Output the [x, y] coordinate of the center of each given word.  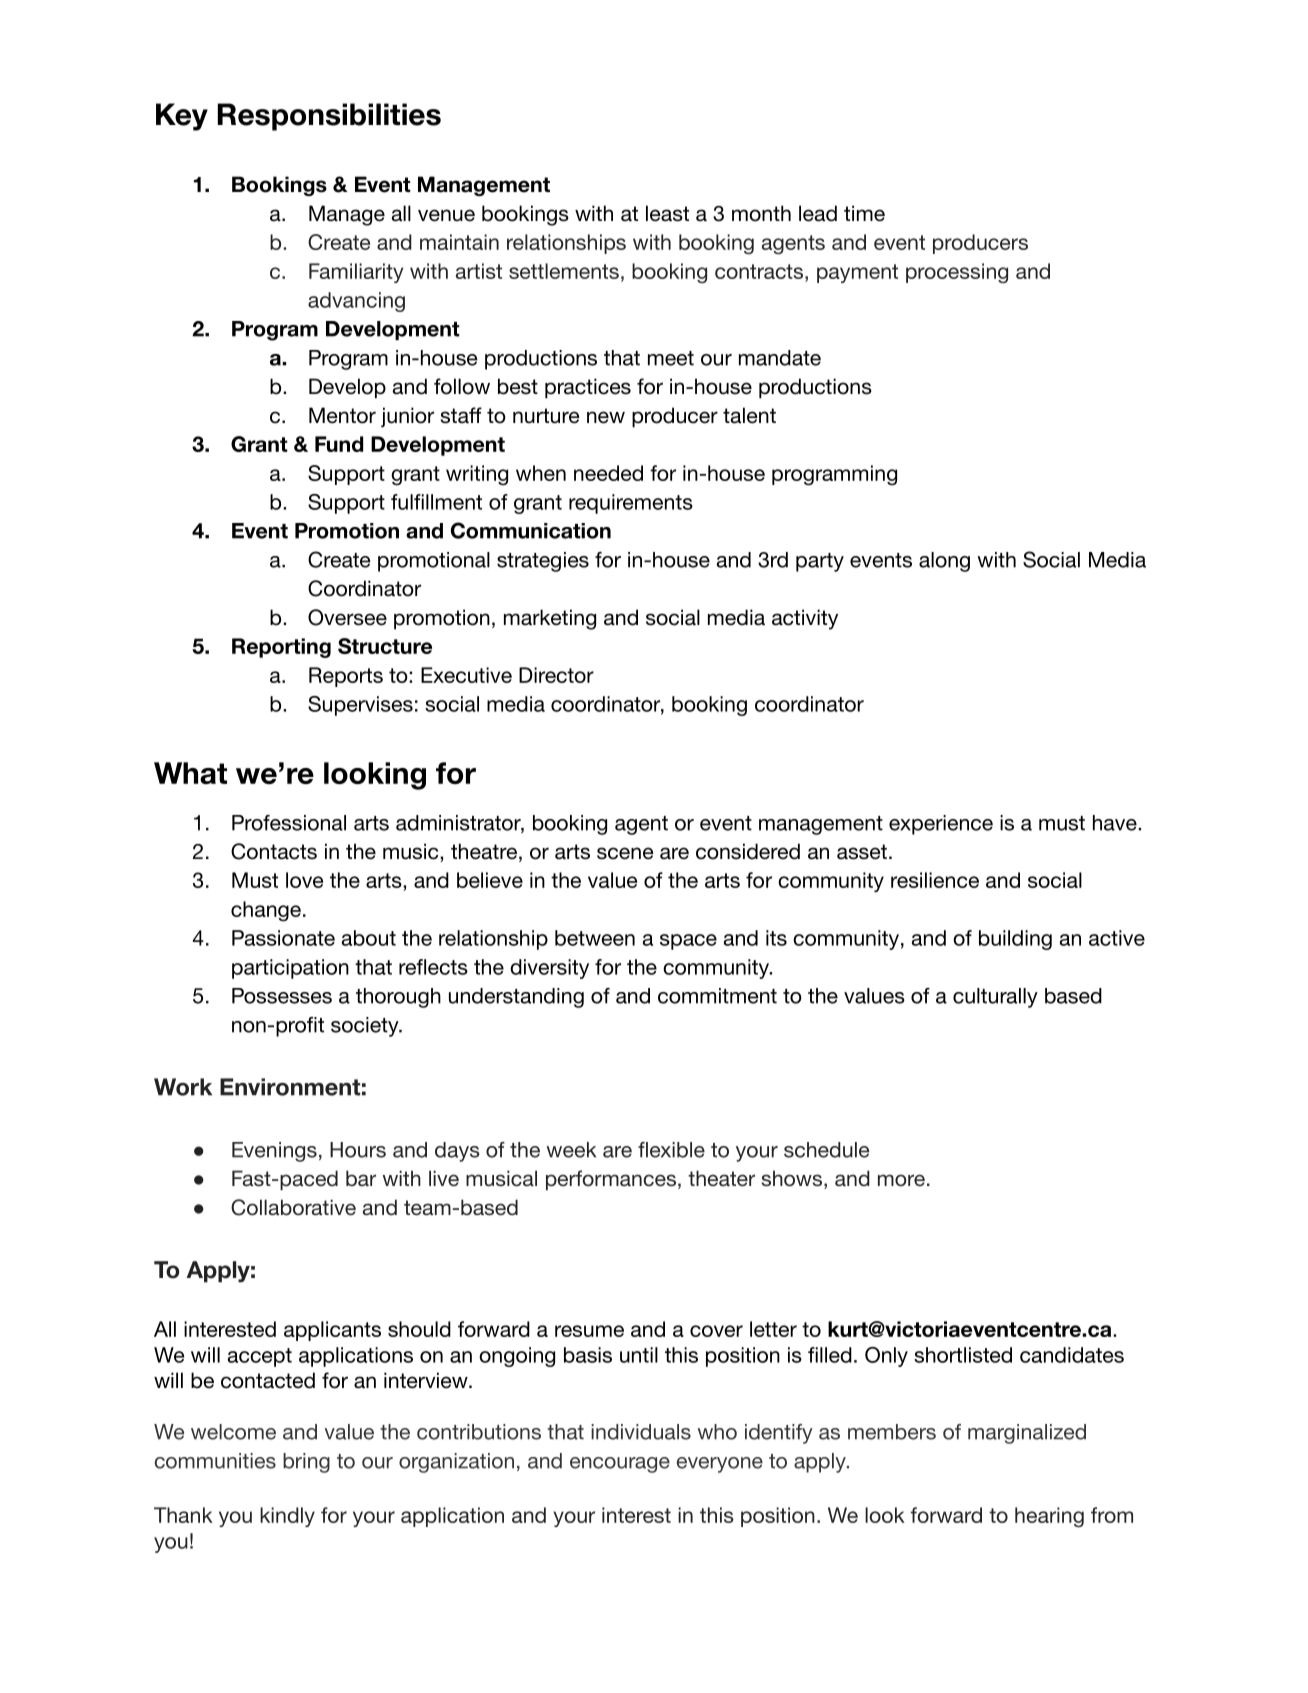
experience [941, 825]
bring [306, 1463]
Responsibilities [329, 117]
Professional [289, 823]
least [667, 213]
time [864, 213]
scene [625, 853]
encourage [620, 1465]
